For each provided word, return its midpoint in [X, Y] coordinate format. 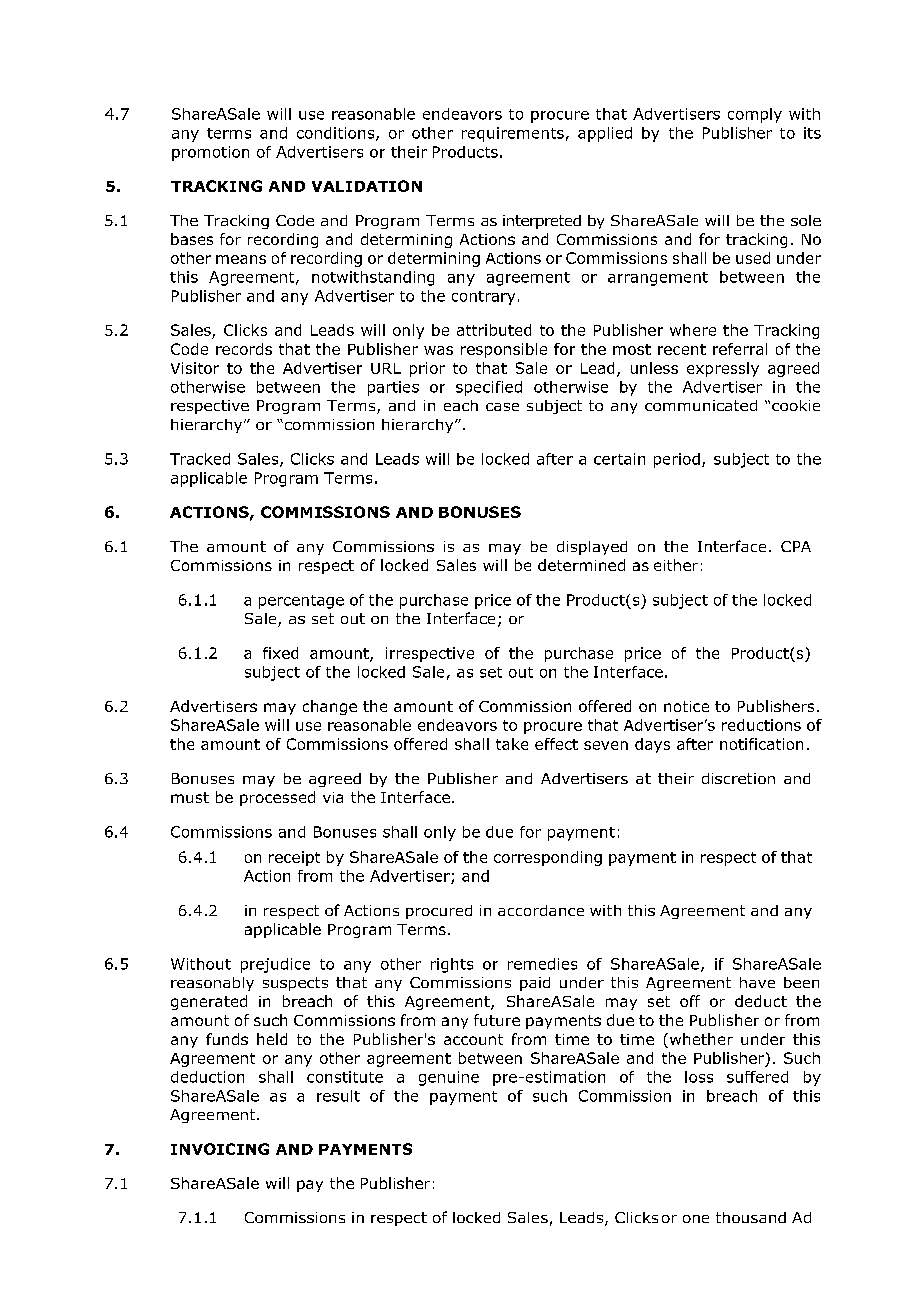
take [512, 744]
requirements [513, 134]
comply [755, 115]
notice [686, 706]
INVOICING [220, 1149]
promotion [210, 153]
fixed [280, 653]
